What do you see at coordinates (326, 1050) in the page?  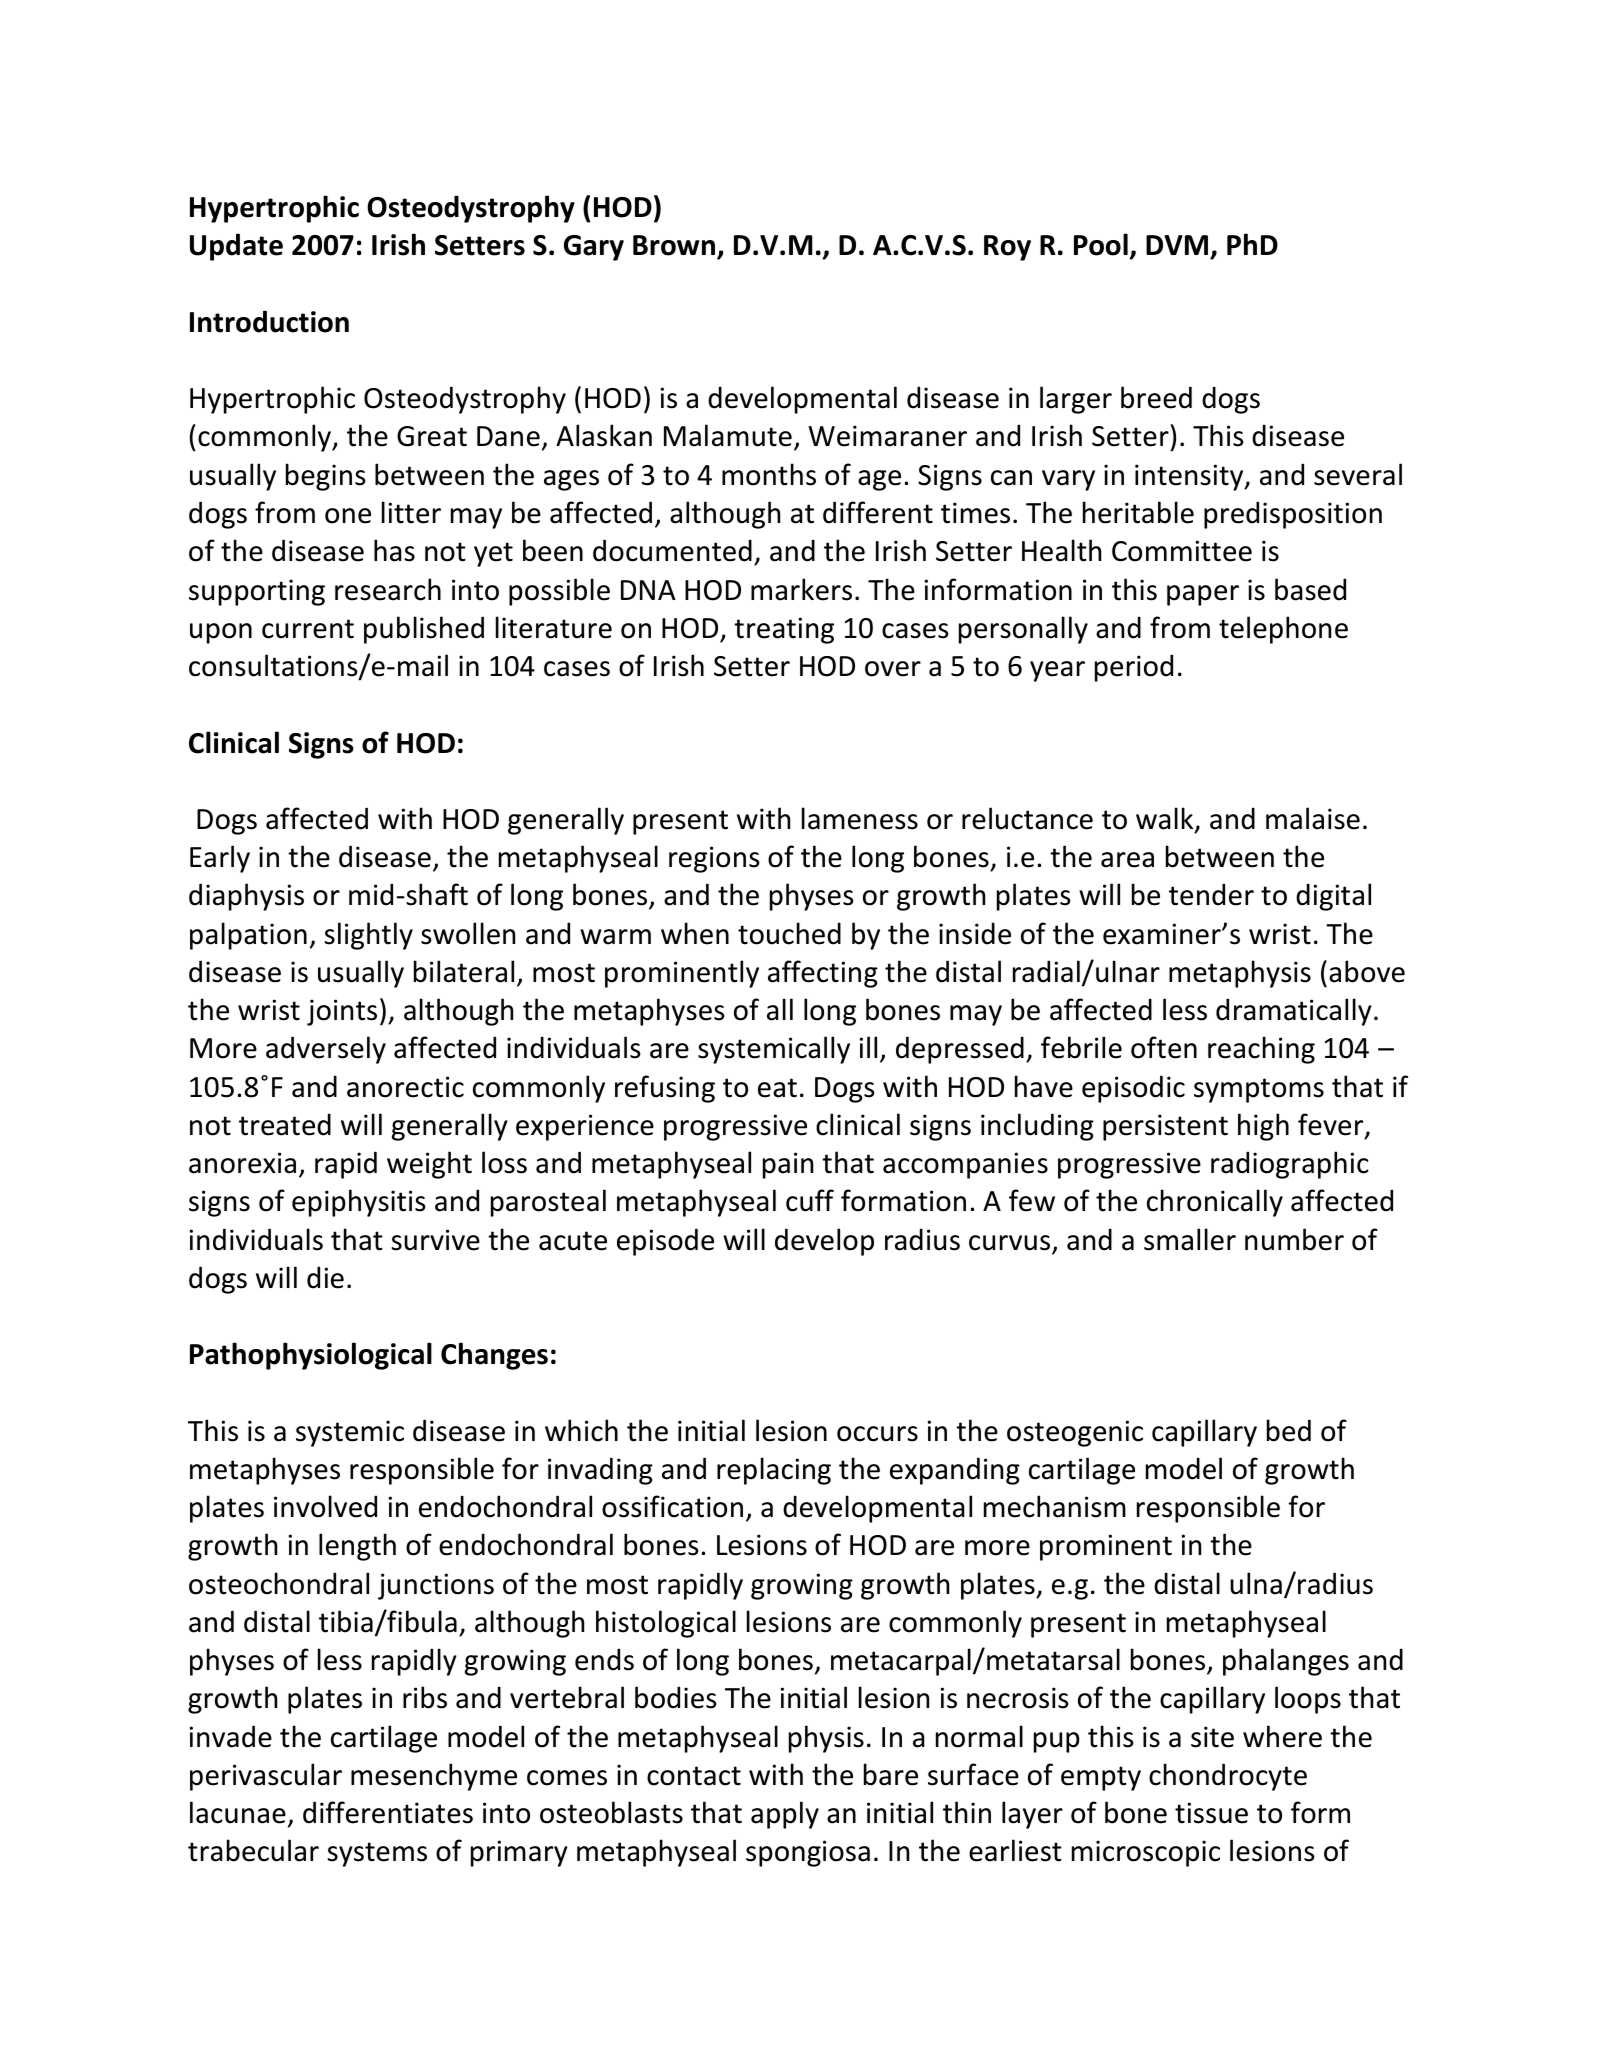 I see `adversely` at bounding box center [326, 1050].
